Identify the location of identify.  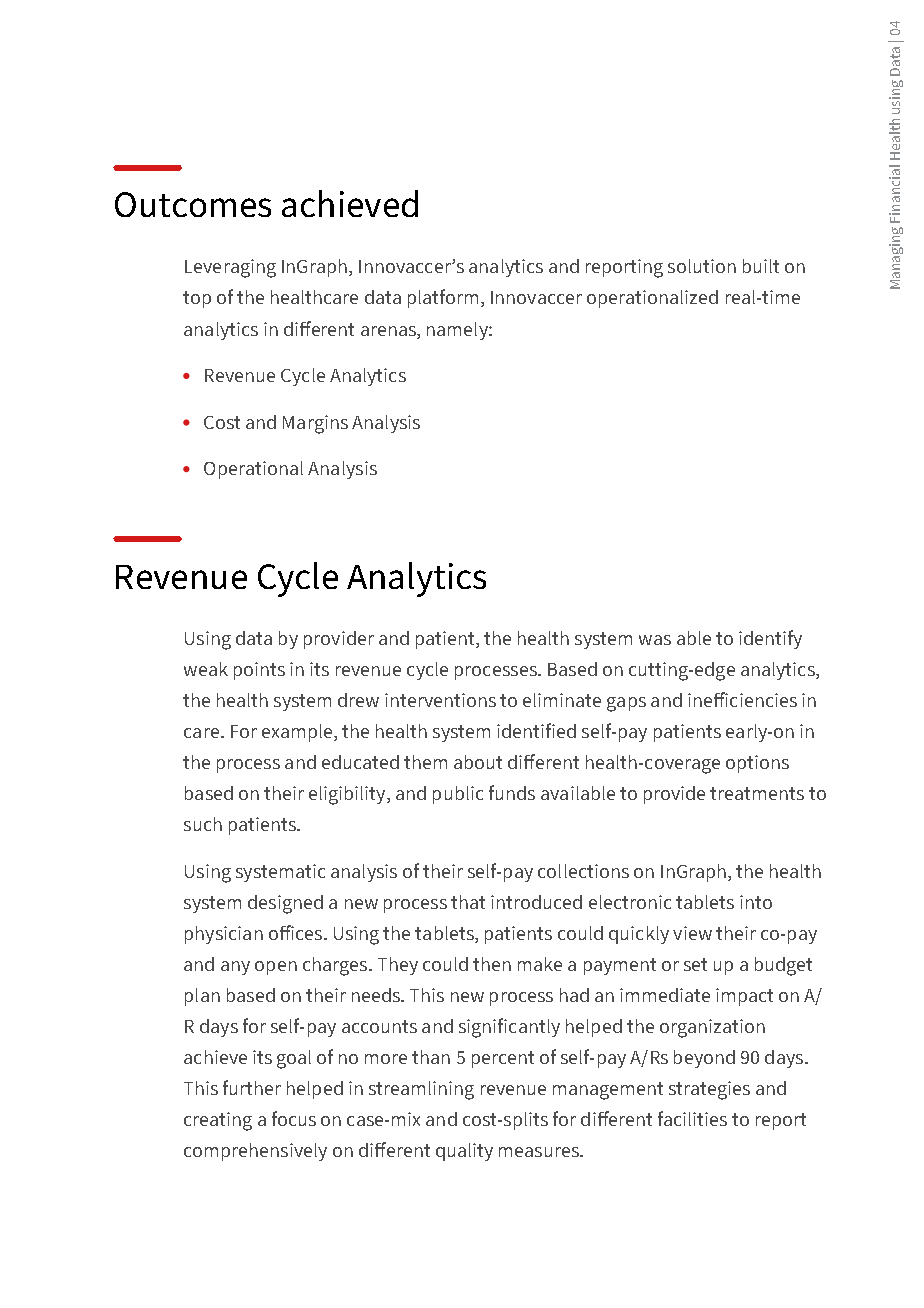
(770, 639).
